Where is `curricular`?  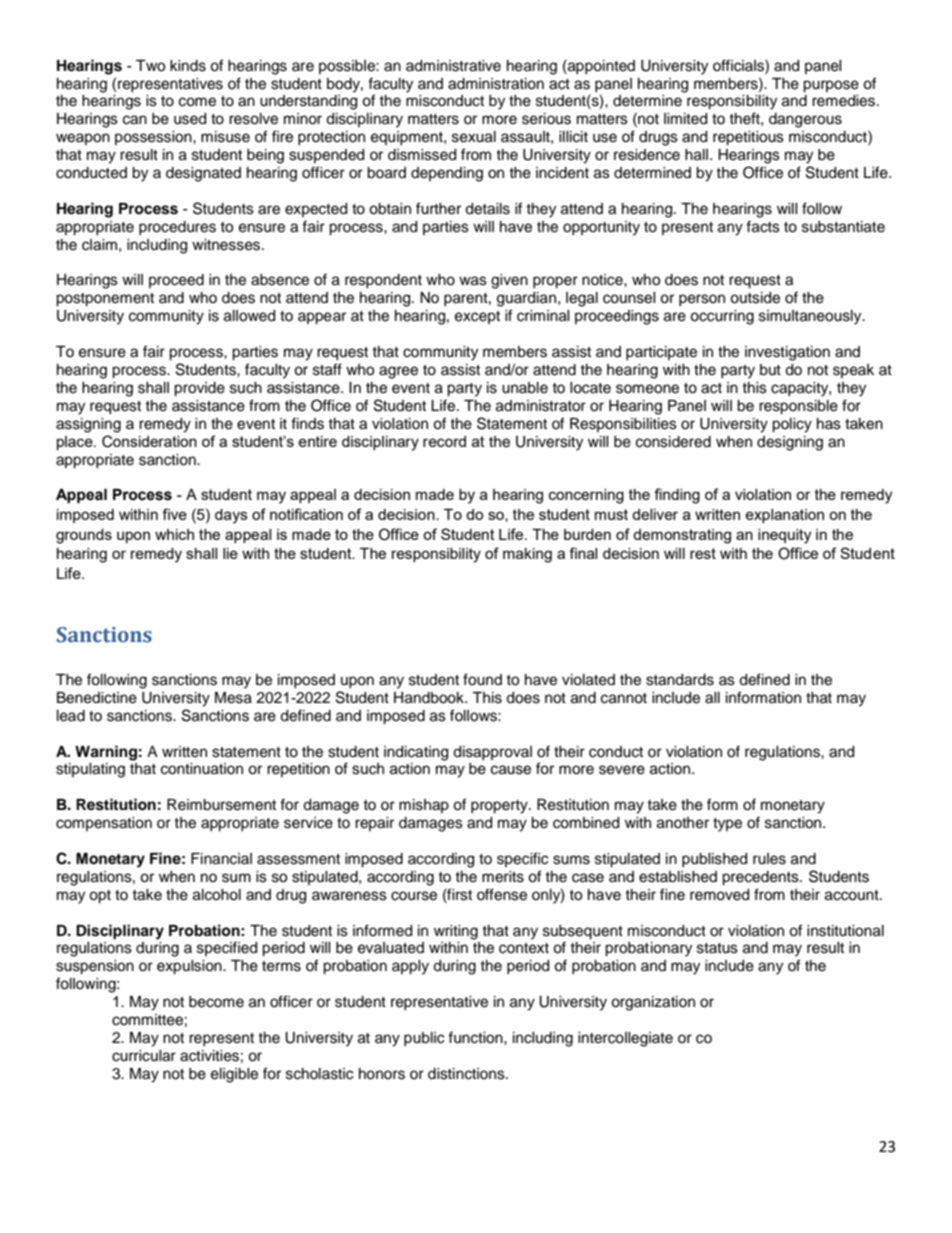
curricular is located at coordinates (144, 1056).
